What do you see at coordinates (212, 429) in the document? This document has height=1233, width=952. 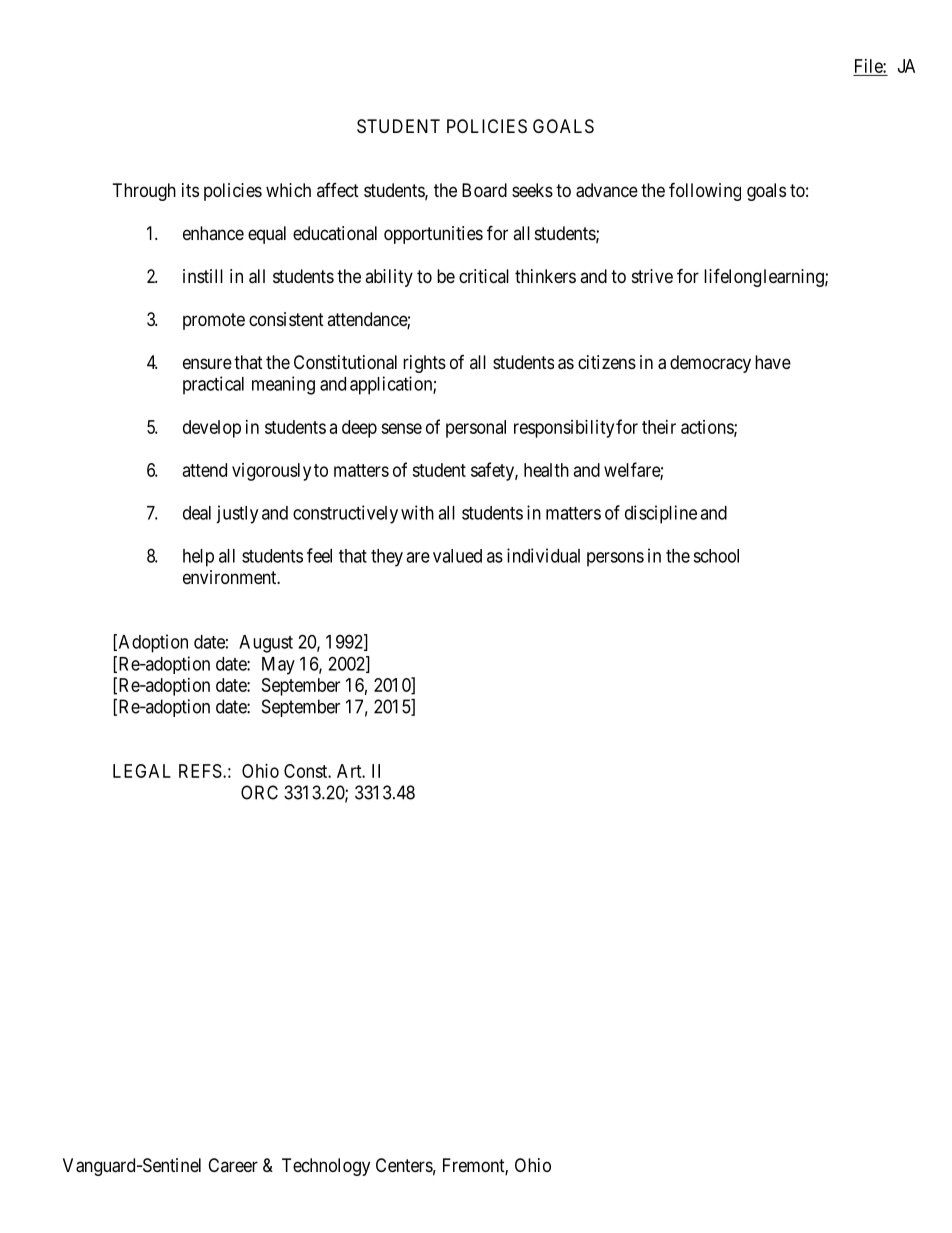 I see `develop` at bounding box center [212, 429].
